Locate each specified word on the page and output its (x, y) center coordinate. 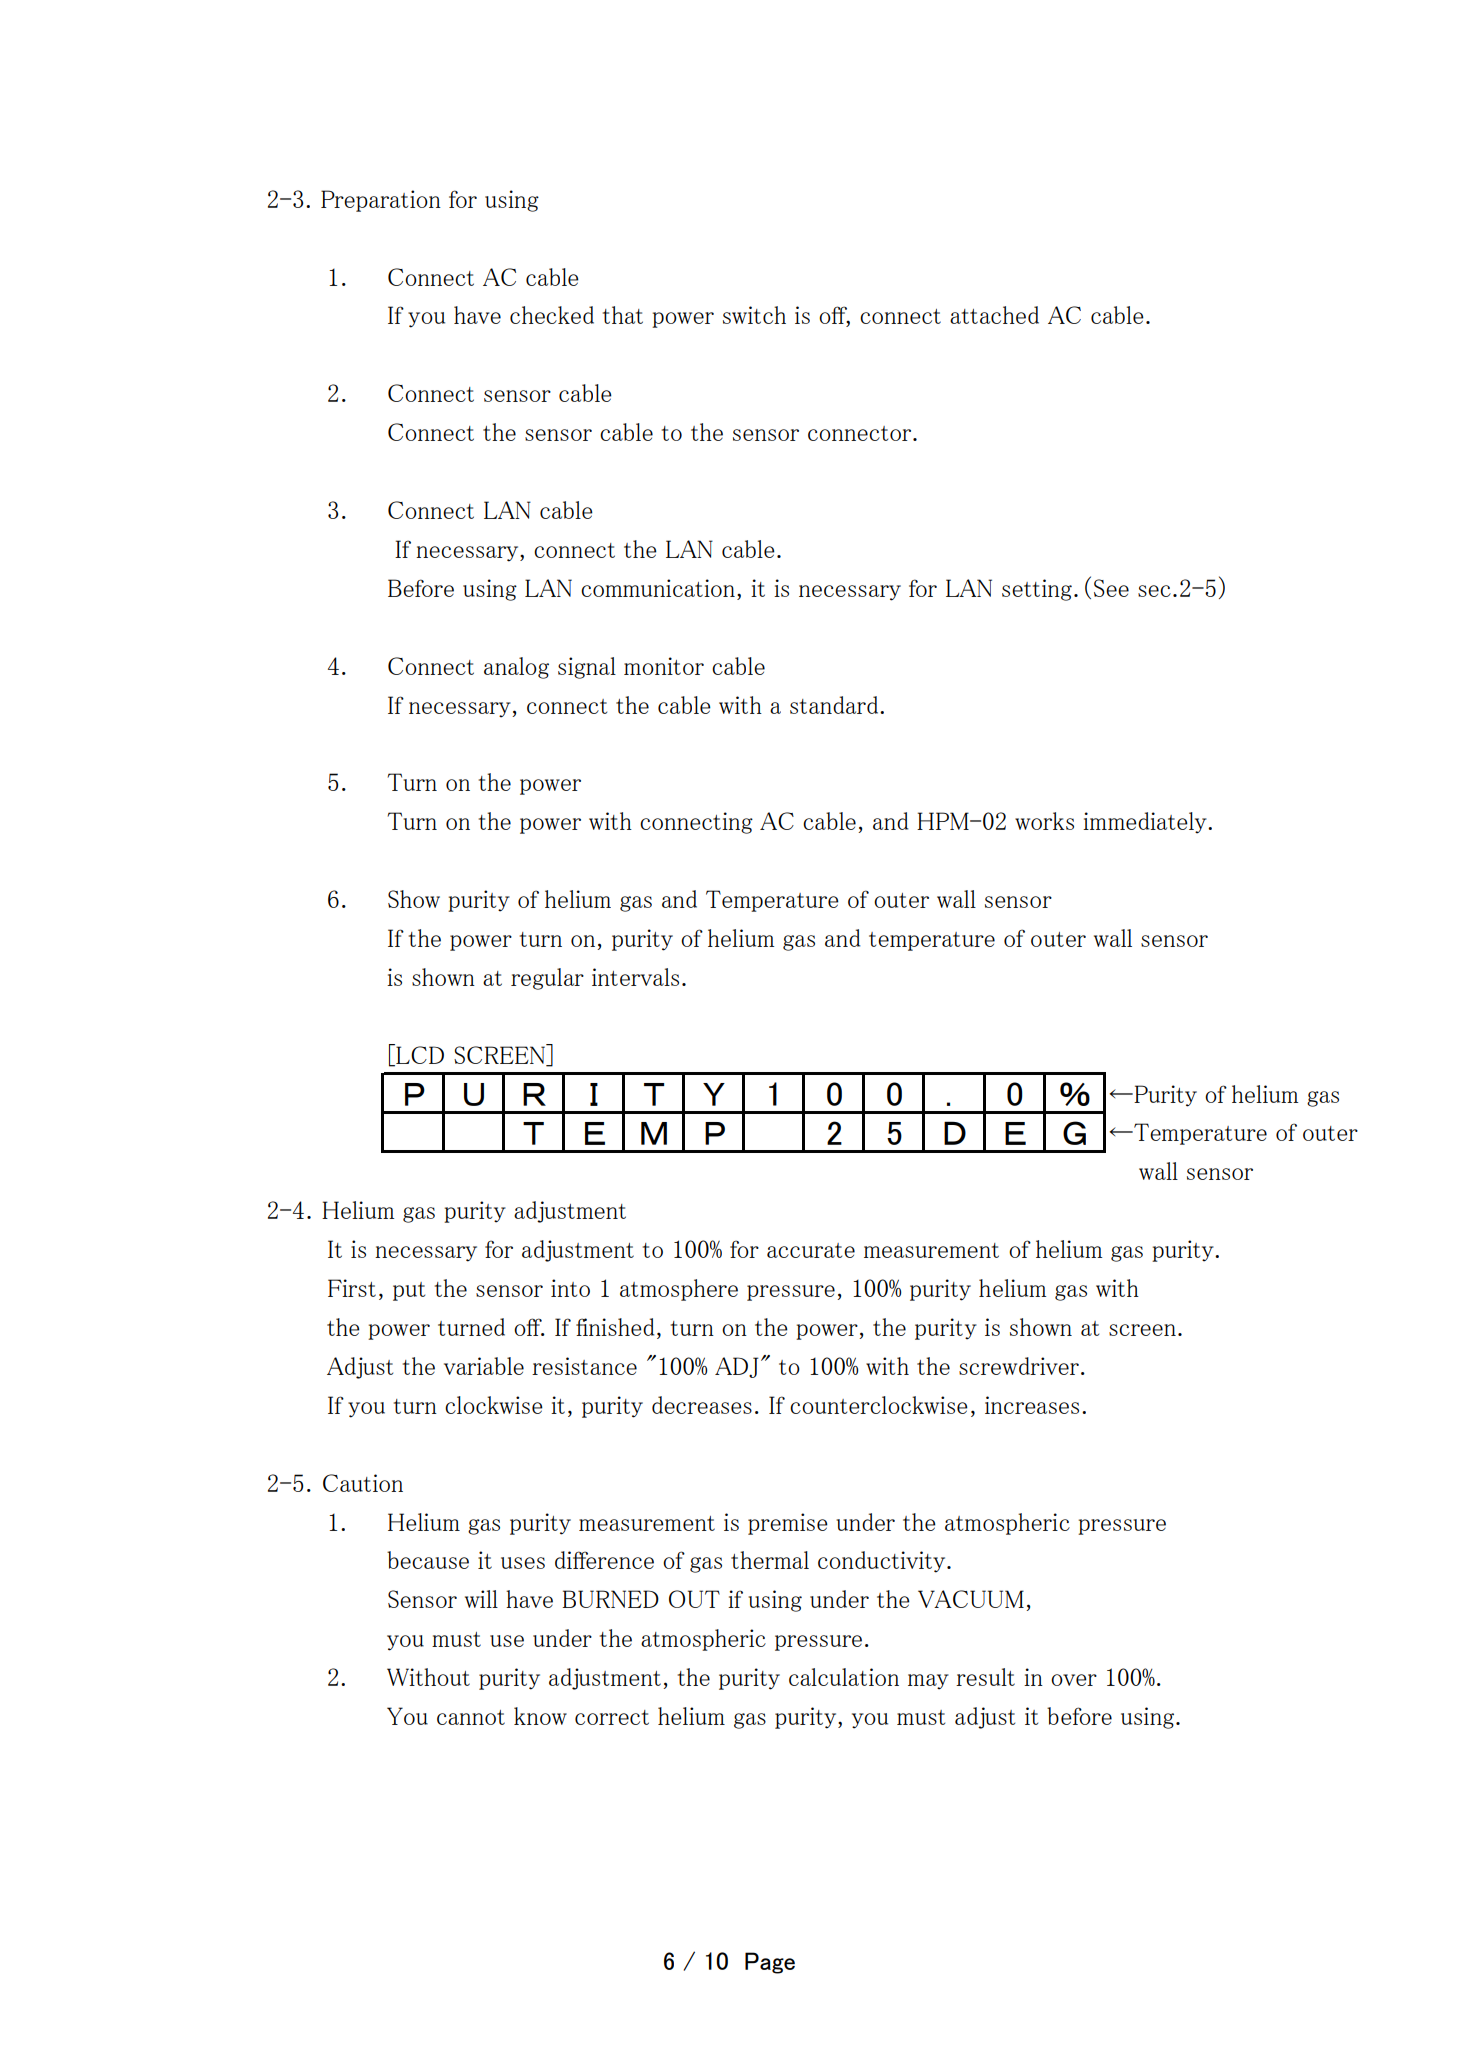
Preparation (381, 201)
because (428, 1560)
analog (516, 668)
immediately (1146, 823)
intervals (635, 977)
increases (1032, 1405)
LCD (419, 1055)
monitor (664, 666)
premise (788, 1524)
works (1044, 821)
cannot (471, 1717)
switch (754, 315)
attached (994, 315)
